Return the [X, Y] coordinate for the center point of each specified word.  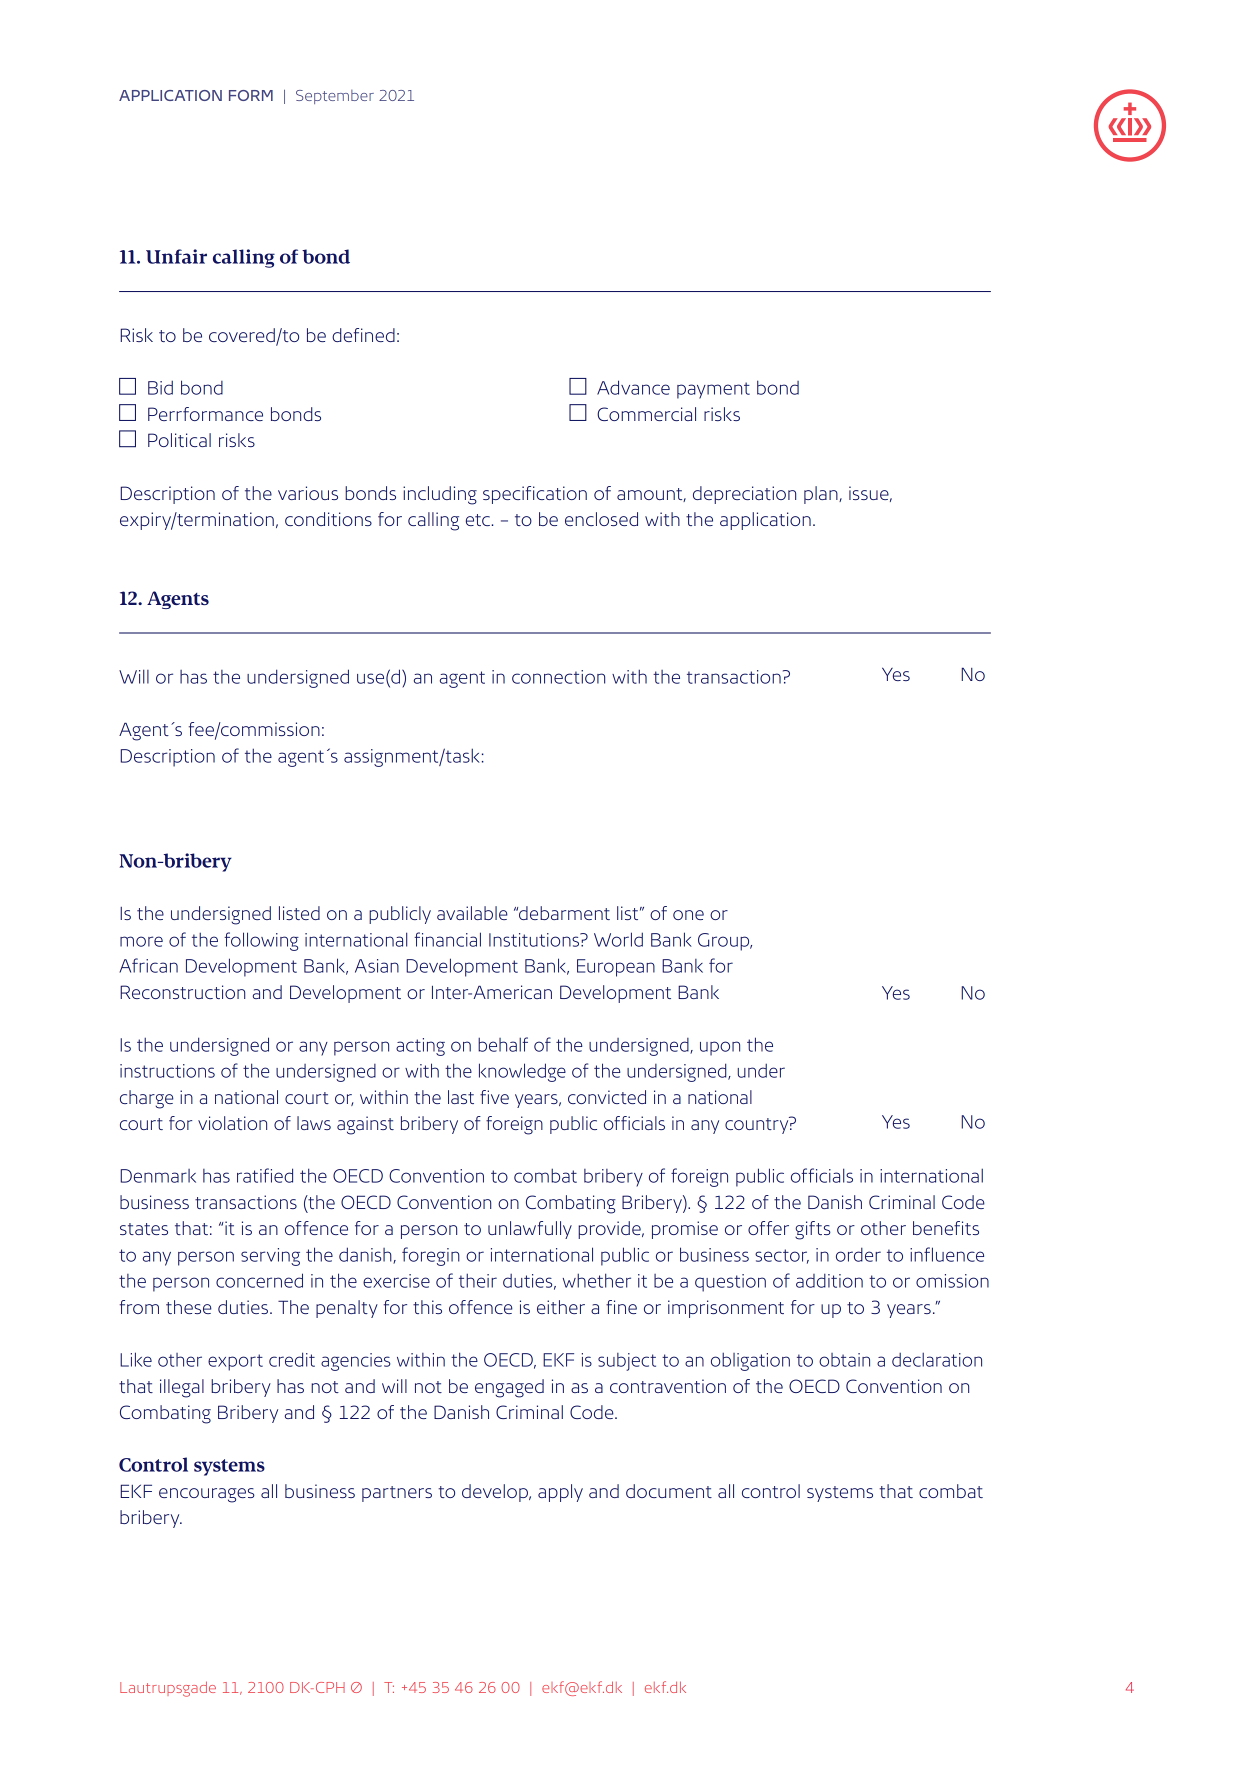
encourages [207, 1495]
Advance [633, 387]
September [335, 97]
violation [232, 1123]
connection [558, 677]
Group [725, 942]
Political [179, 440]
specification [535, 495]
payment [713, 390]
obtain [844, 1360]
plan [822, 495]
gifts [813, 1230]
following [261, 941]
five [494, 1097]
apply [560, 1493]
